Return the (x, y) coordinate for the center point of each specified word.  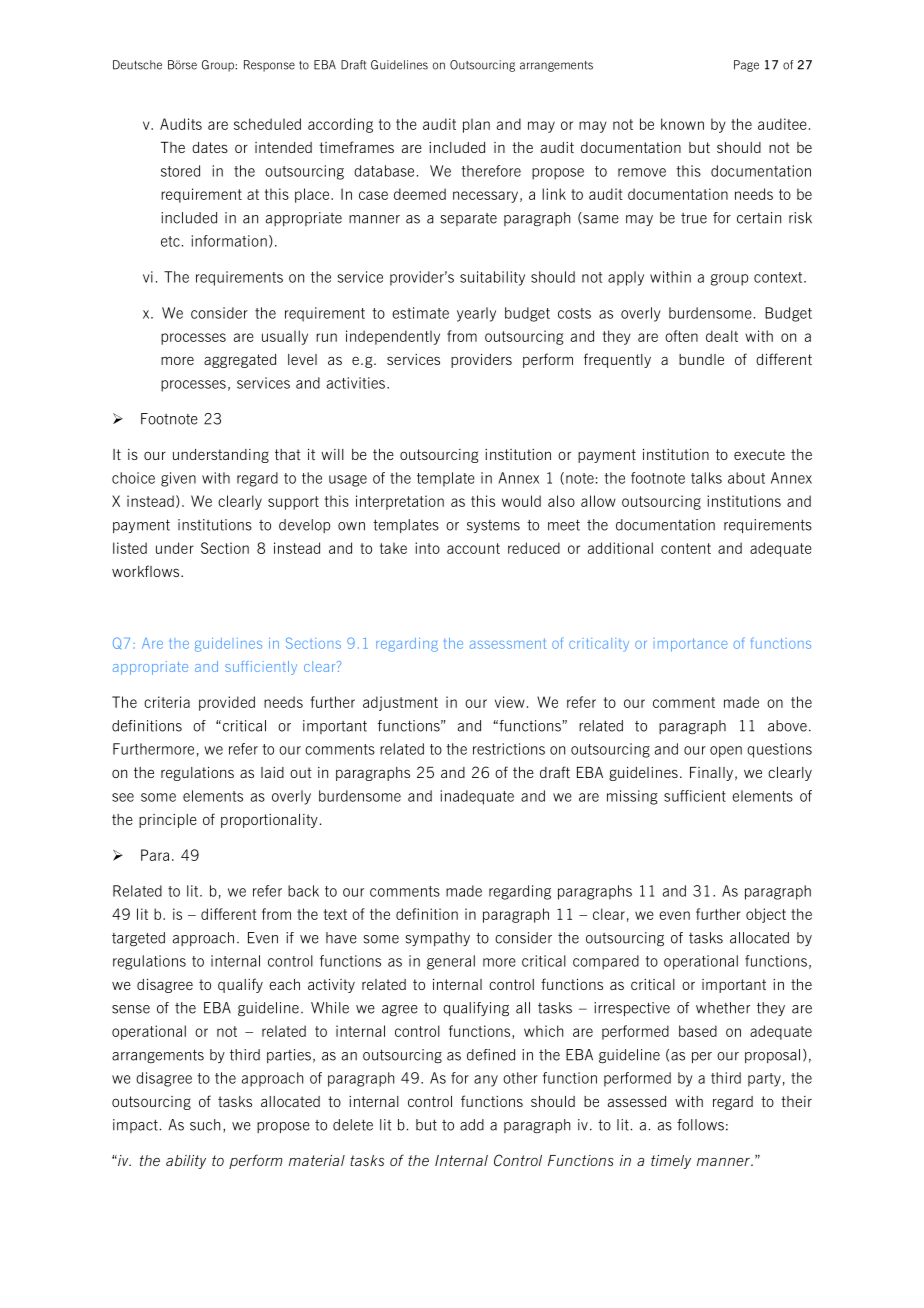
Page (746, 66)
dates (210, 147)
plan (476, 125)
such (205, 1125)
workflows (147, 571)
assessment (508, 643)
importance (690, 645)
